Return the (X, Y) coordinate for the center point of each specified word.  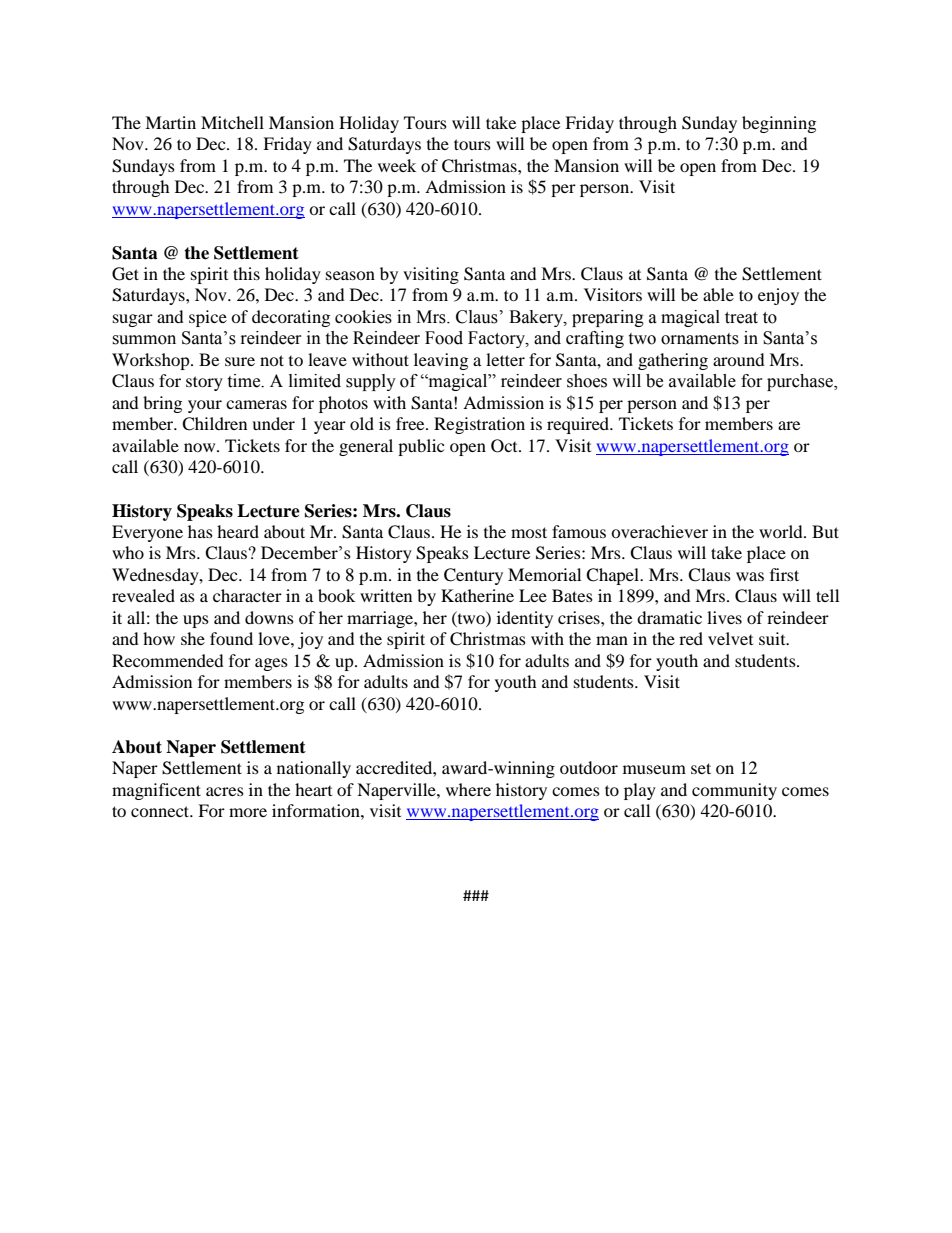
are (789, 425)
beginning (779, 124)
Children (214, 424)
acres (225, 791)
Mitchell (232, 122)
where (468, 789)
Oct (505, 446)
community (734, 791)
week (397, 165)
